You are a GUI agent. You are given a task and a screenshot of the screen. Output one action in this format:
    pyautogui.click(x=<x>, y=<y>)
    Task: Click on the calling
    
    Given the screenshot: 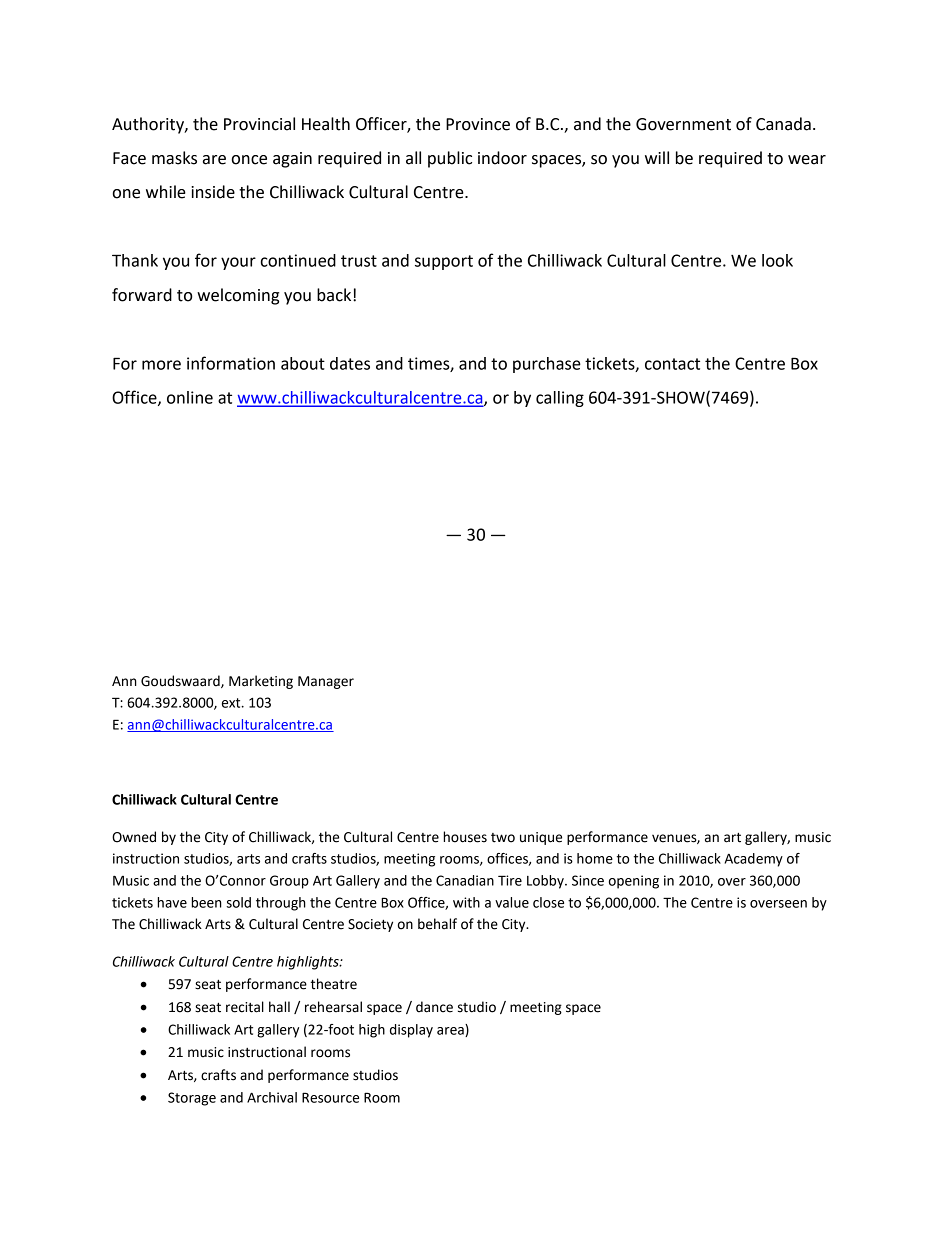 What is the action you would take?
    pyautogui.click(x=560, y=399)
